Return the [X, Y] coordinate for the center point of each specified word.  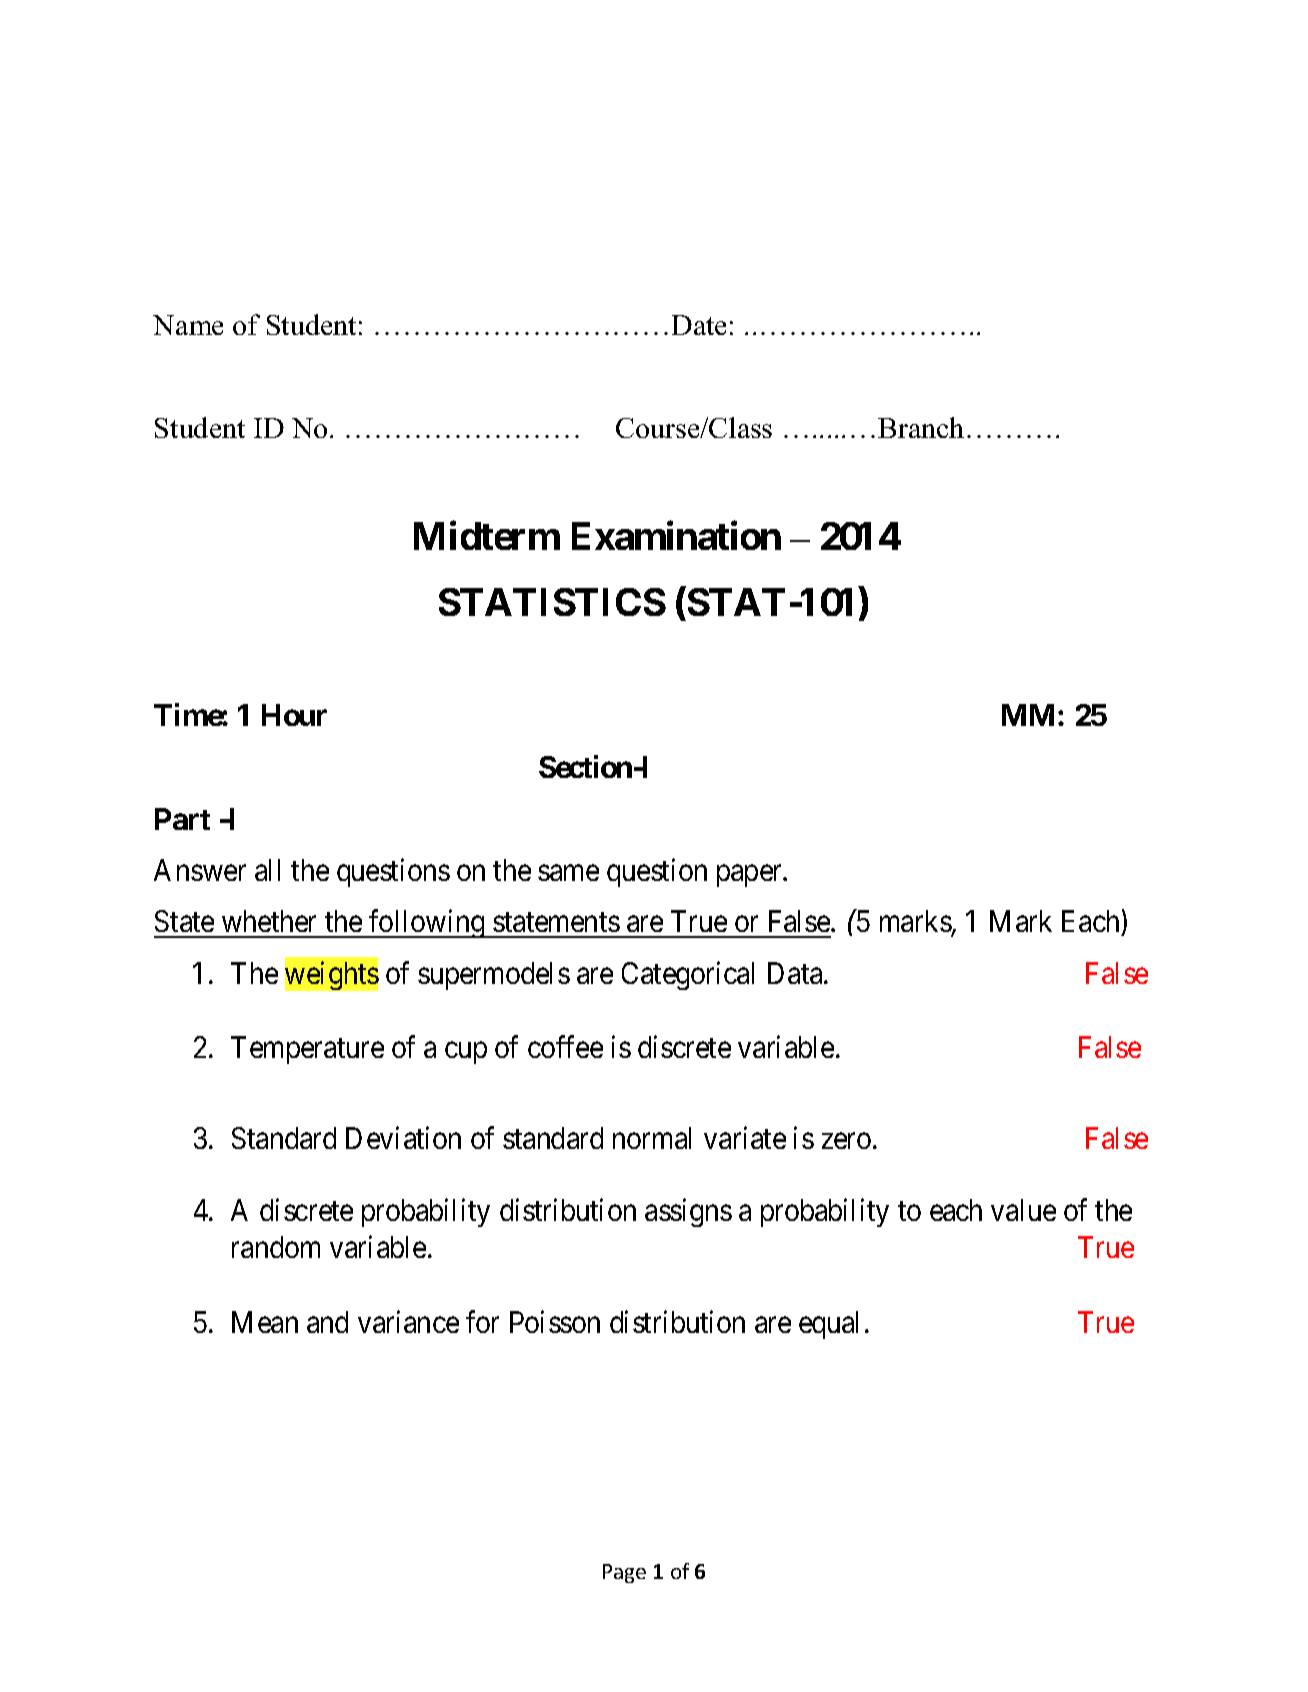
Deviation [403, 1138]
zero [846, 1141]
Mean [265, 1322]
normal [652, 1138]
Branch [921, 427]
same [568, 873]
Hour [294, 715]
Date [699, 325]
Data [796, 973]
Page [624, 1573]
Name [188, 325]
